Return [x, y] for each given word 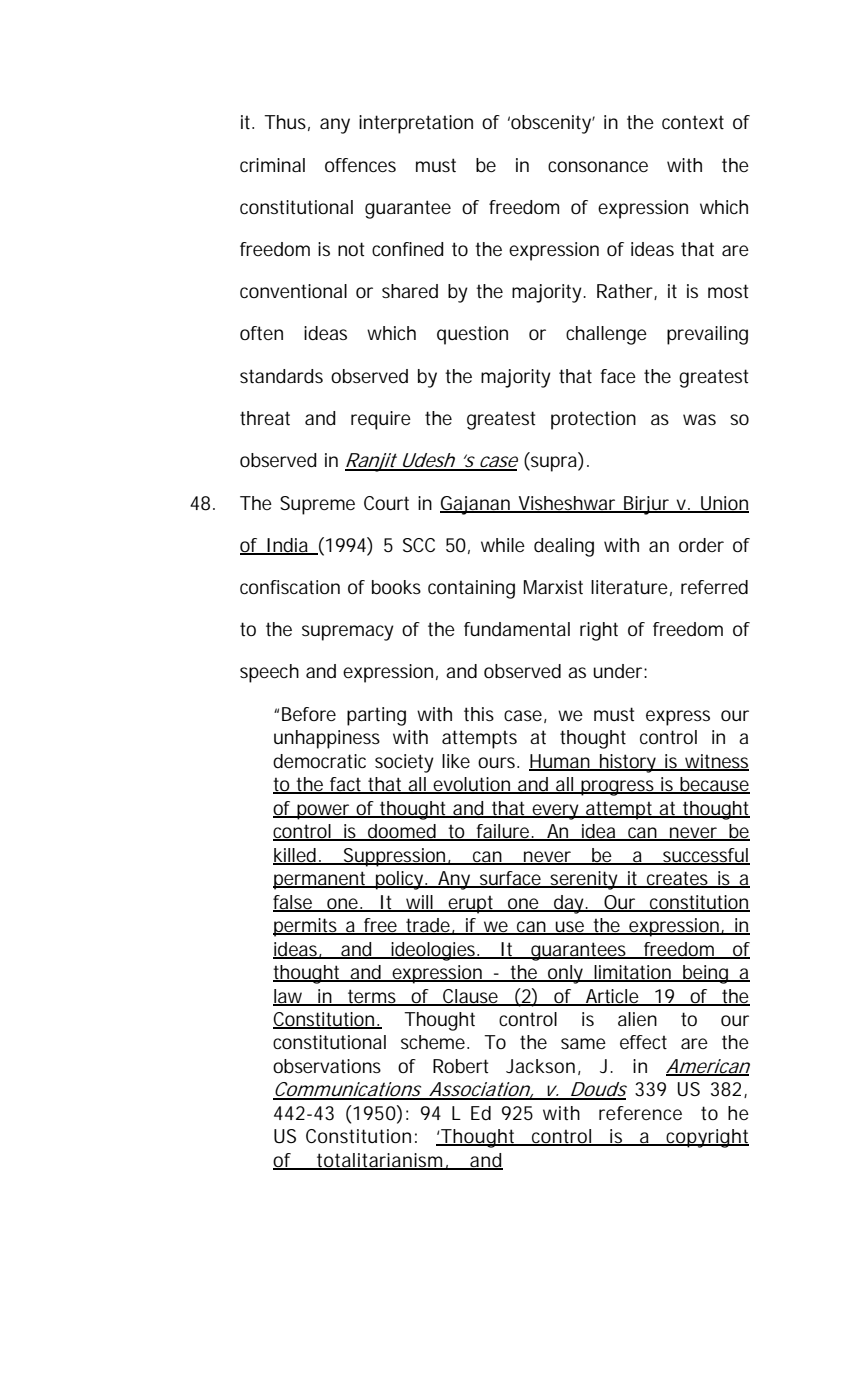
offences [360, 165]
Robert [460, 1066]
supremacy [348, 633]
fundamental [517, 629]
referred [714, 587]
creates [678, 879]
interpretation [416, 124]
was [699, 419]
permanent [321, 880]
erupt [471, 904]
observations [327, 1066]
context [693, 122]
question [472, 335]
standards [281, 376]
